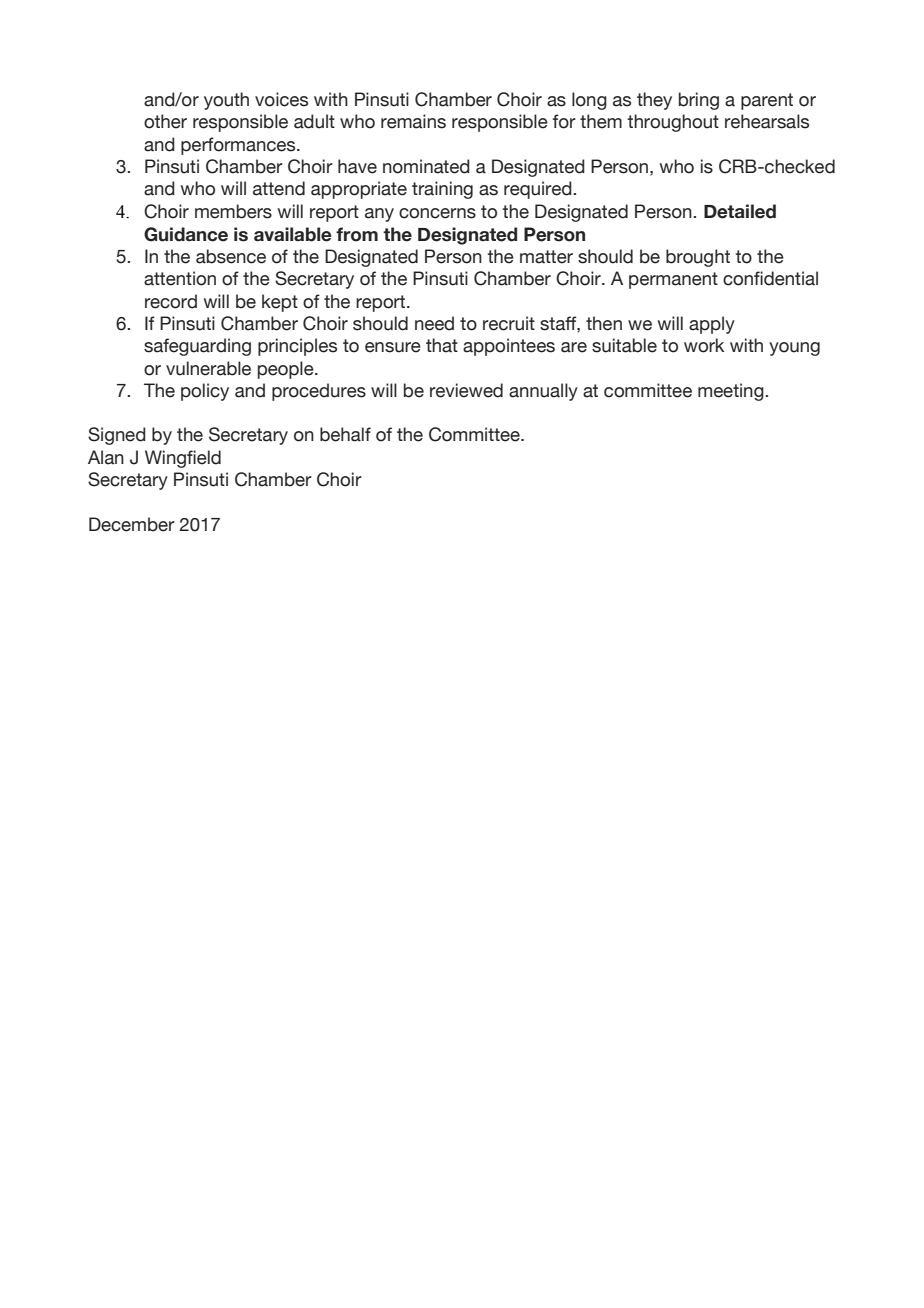  What do you see at coordinates (132, 524) in the screenshot?
I see `December` at bounding box center [132, 524].
